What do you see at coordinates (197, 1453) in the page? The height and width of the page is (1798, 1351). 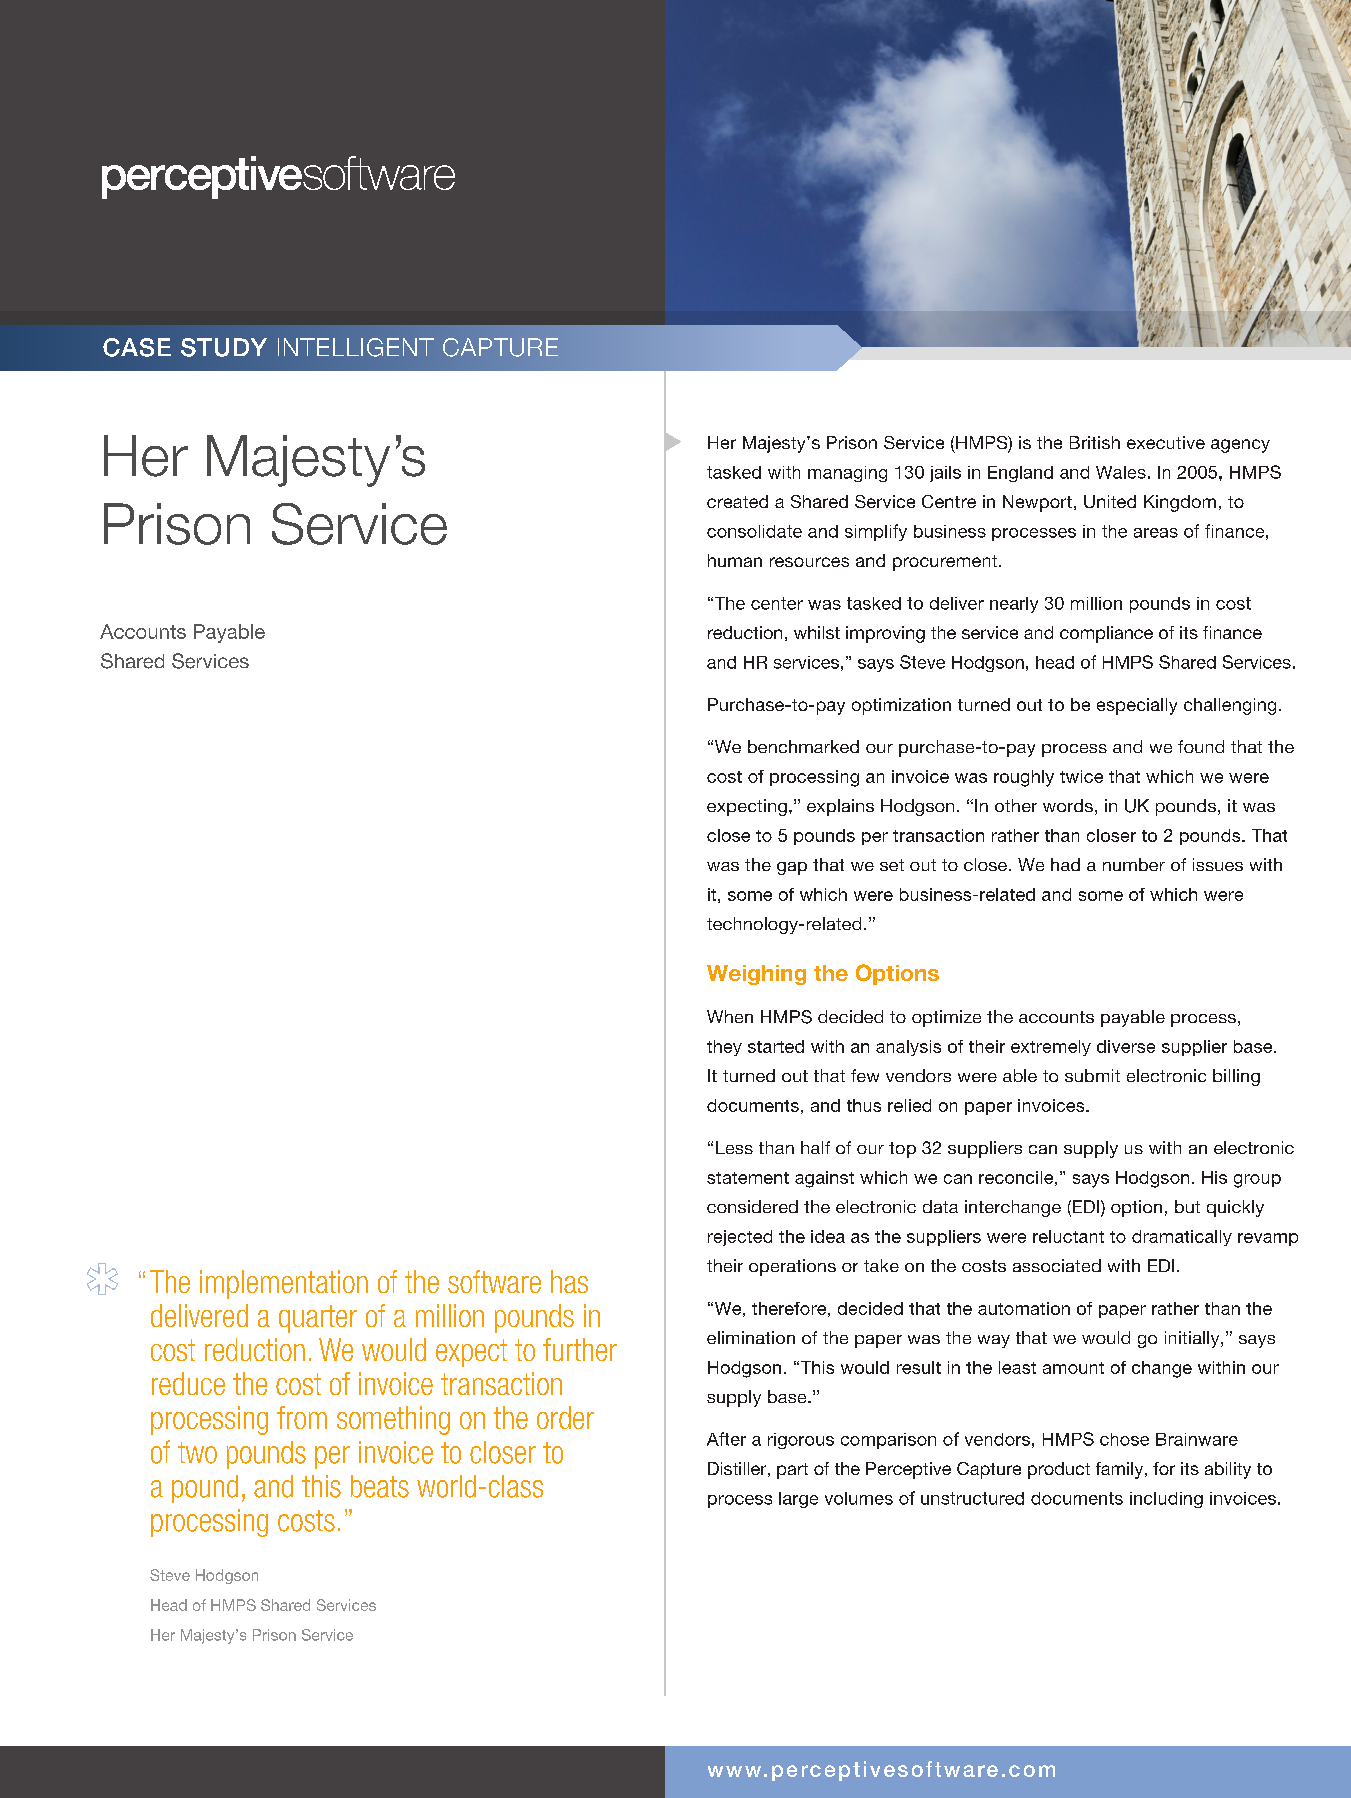 I see `two` at bounding box center [197, 1453].
